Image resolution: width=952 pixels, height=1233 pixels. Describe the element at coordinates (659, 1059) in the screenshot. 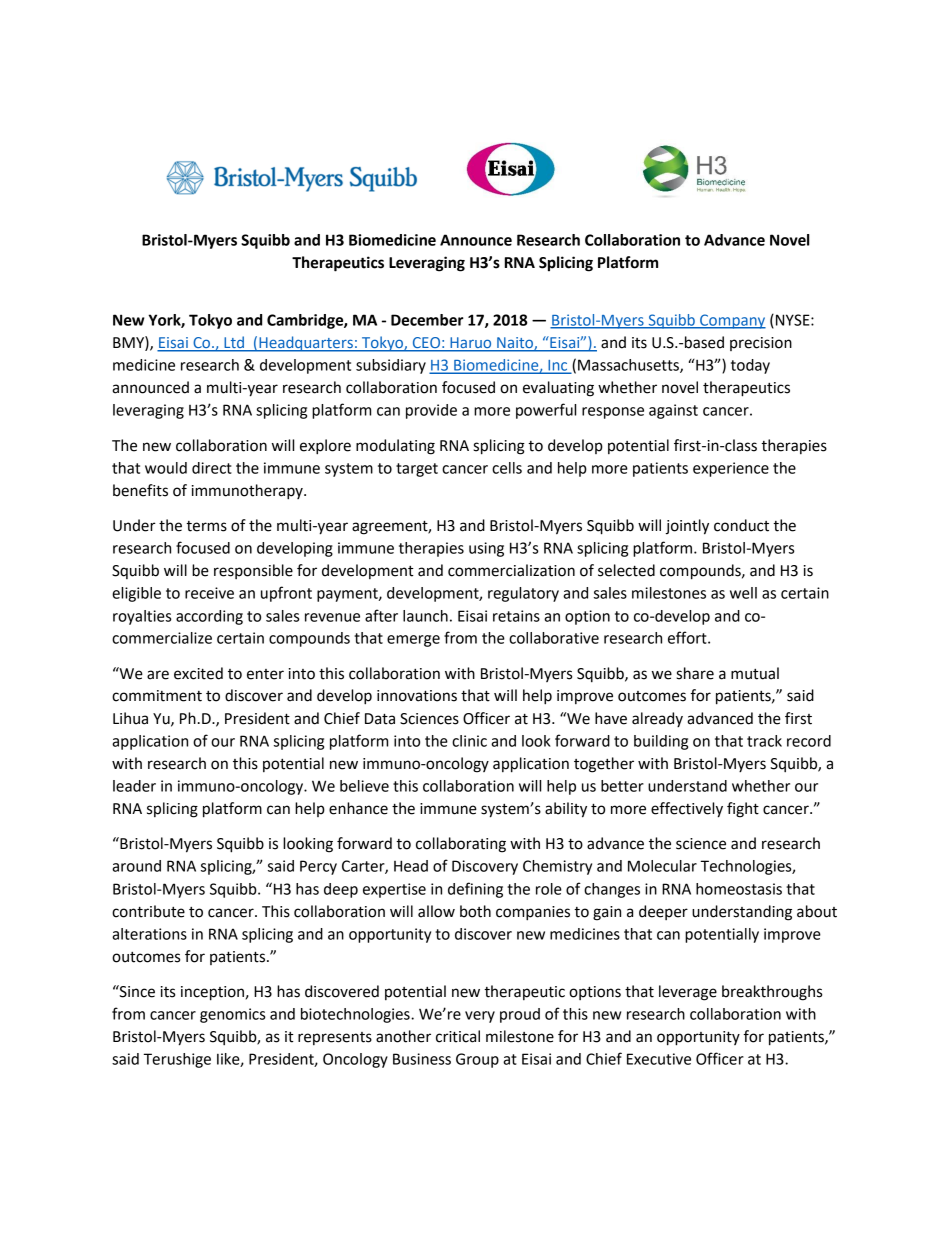

I see `Executive` at that location.
